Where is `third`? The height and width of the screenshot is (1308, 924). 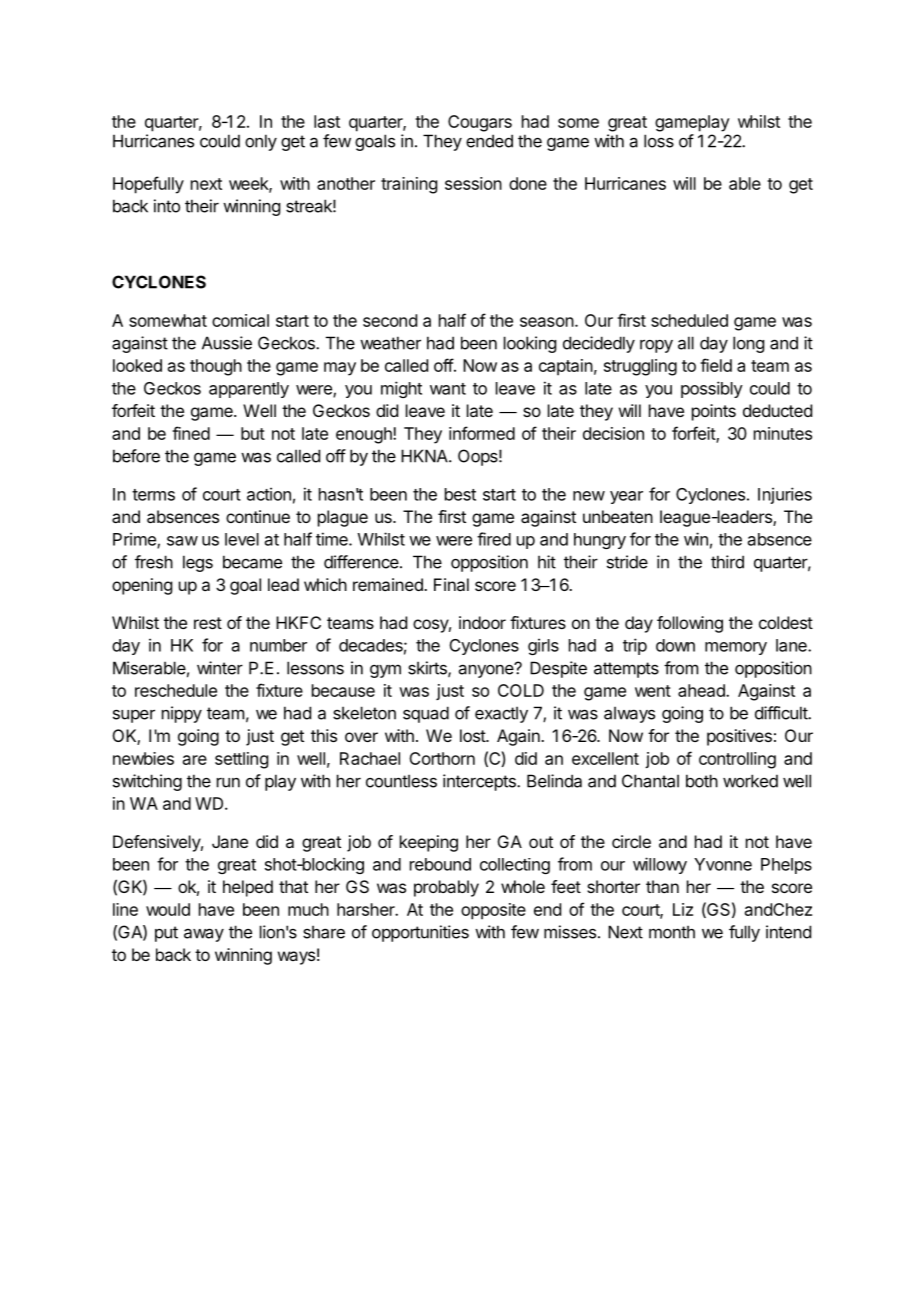 third is located at coordinates (727, 562).
